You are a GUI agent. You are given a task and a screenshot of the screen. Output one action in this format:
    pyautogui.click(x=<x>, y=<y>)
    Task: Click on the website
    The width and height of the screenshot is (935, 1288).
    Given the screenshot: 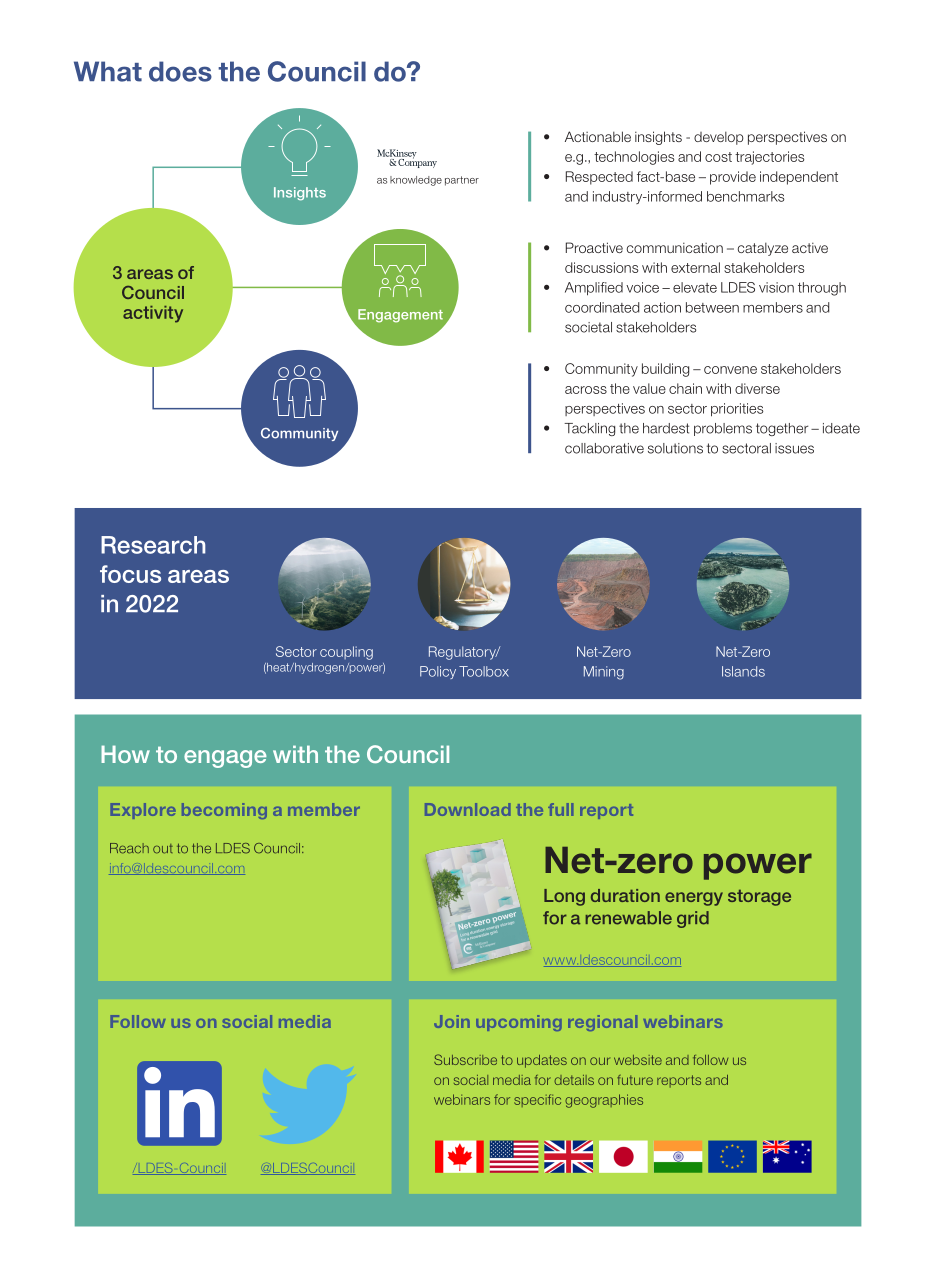 What is the action you would take?
    pyautogui.click(x=638, y=1060)
